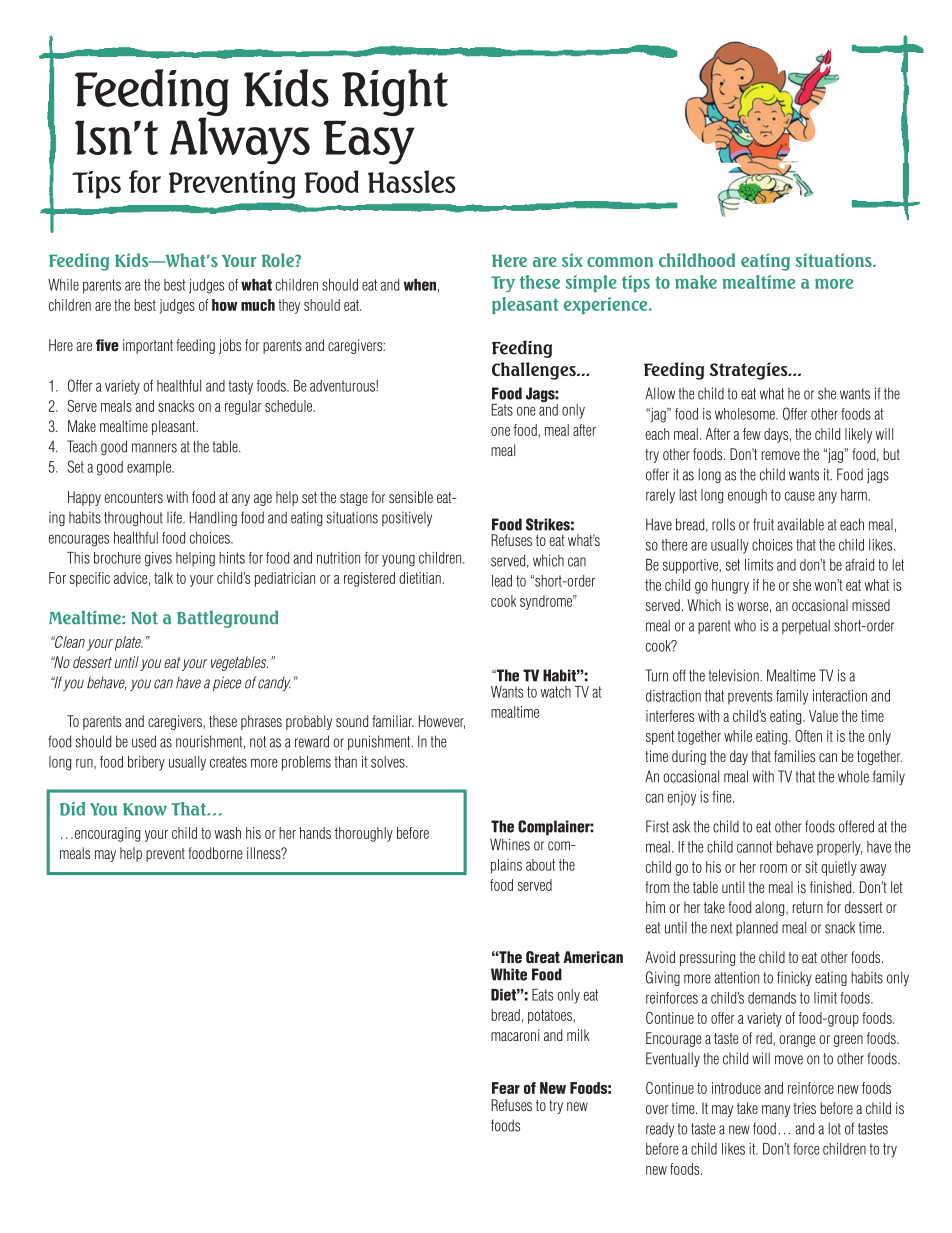  What do you see at coordinates (395, 92) in the page?
I see `Right` at bounding box center [395, 92].
